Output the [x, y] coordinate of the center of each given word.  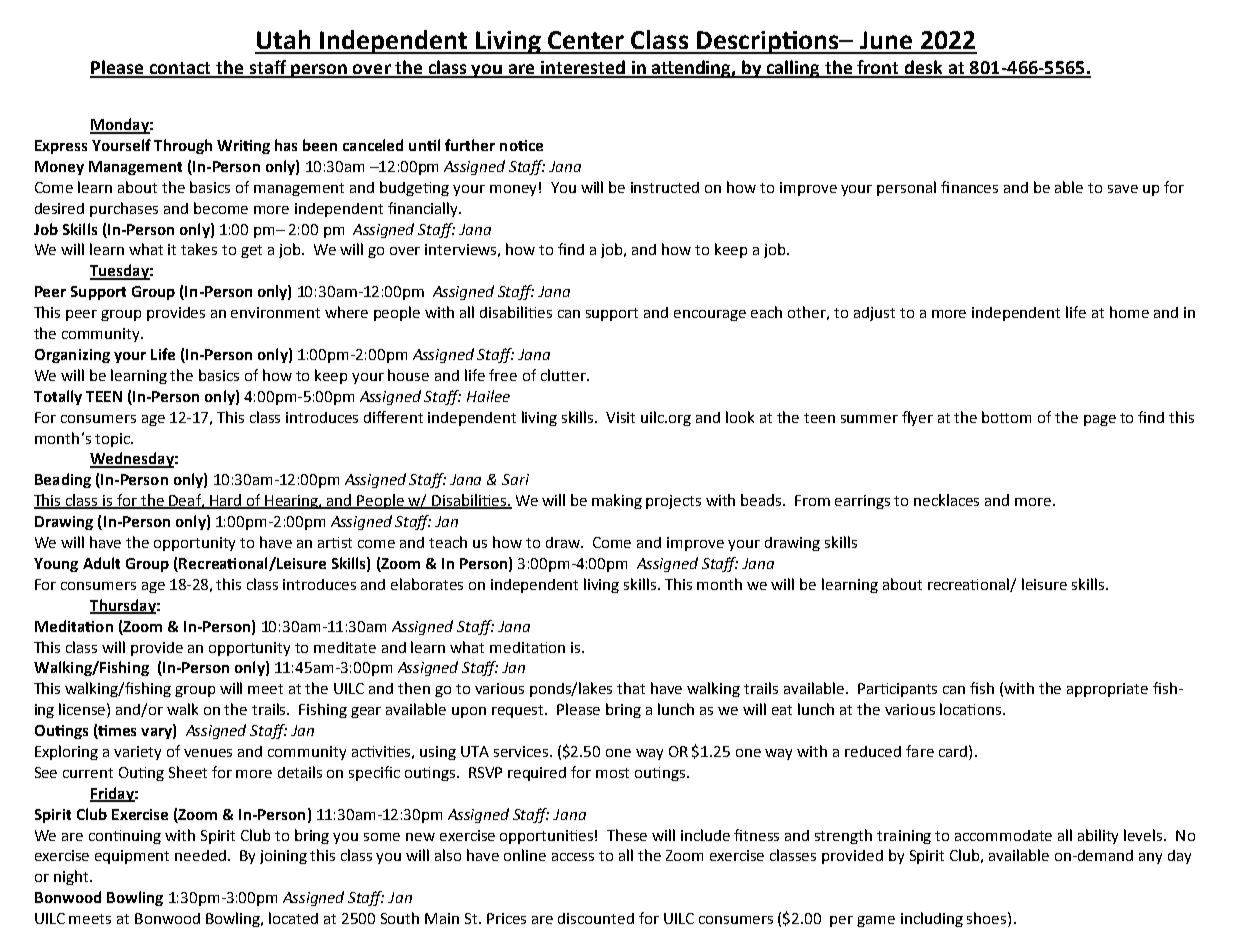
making [617, 501]
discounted [596, 918]
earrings [862, 502]
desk [924, 68]
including [932, 919]
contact [180, 69]
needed [202, 855]
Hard [226, 501]
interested [582, 68]
